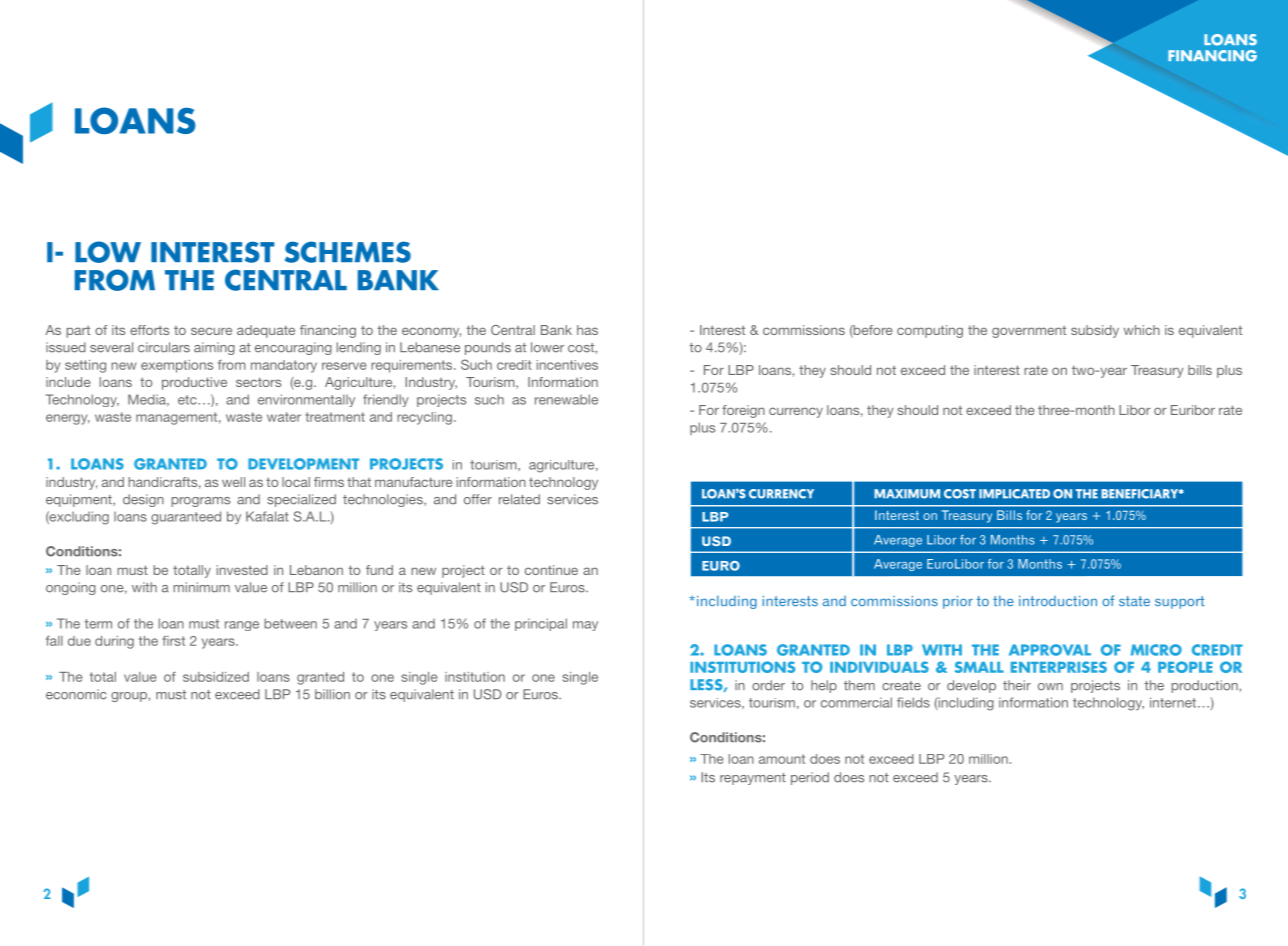  I want to click on repayment, so click(753, 779).
